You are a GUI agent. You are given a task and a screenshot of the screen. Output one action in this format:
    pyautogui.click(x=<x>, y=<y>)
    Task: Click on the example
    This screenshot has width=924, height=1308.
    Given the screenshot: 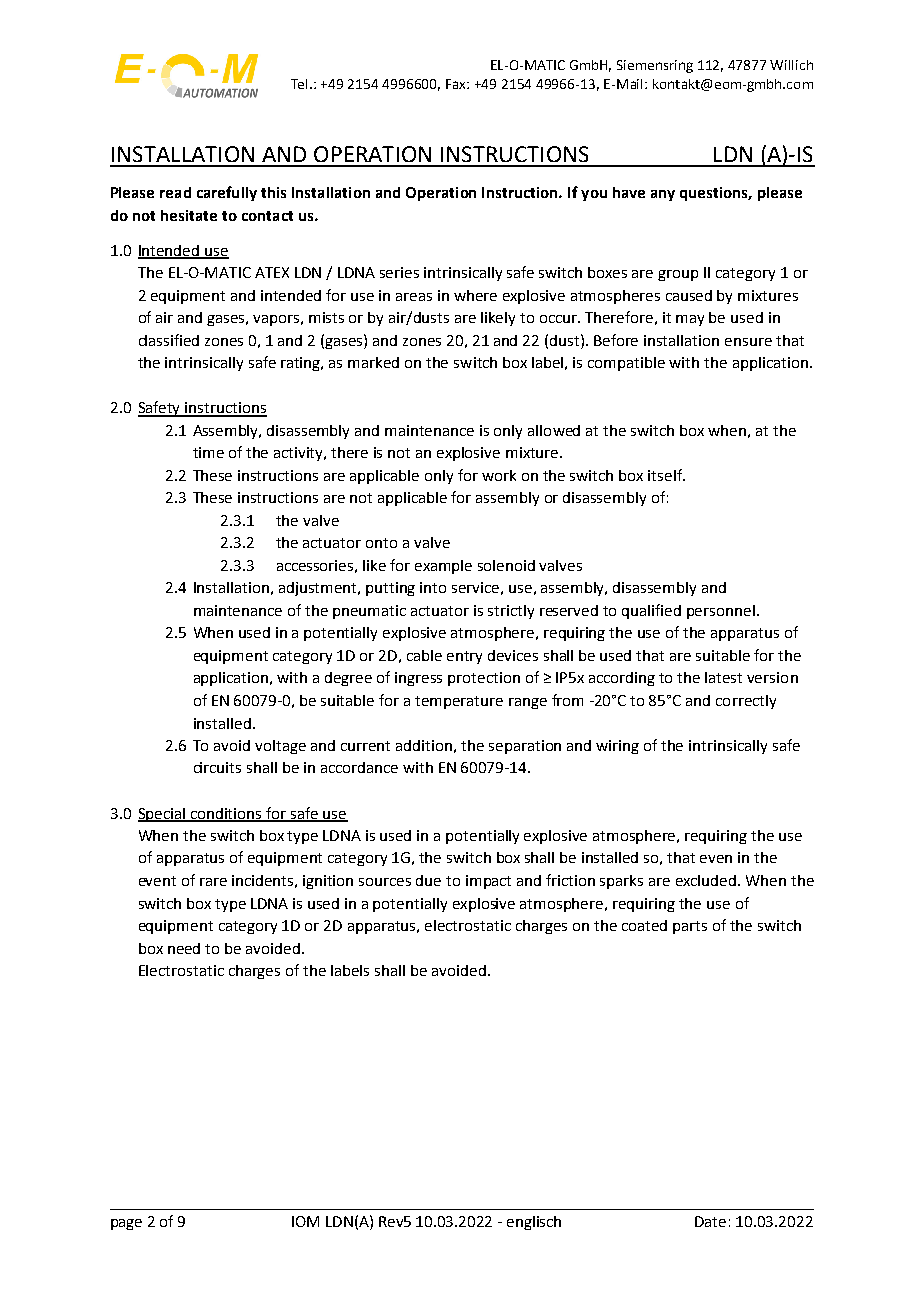 What is the action you would take?
    pyautogui.click(x=443, y=567)
